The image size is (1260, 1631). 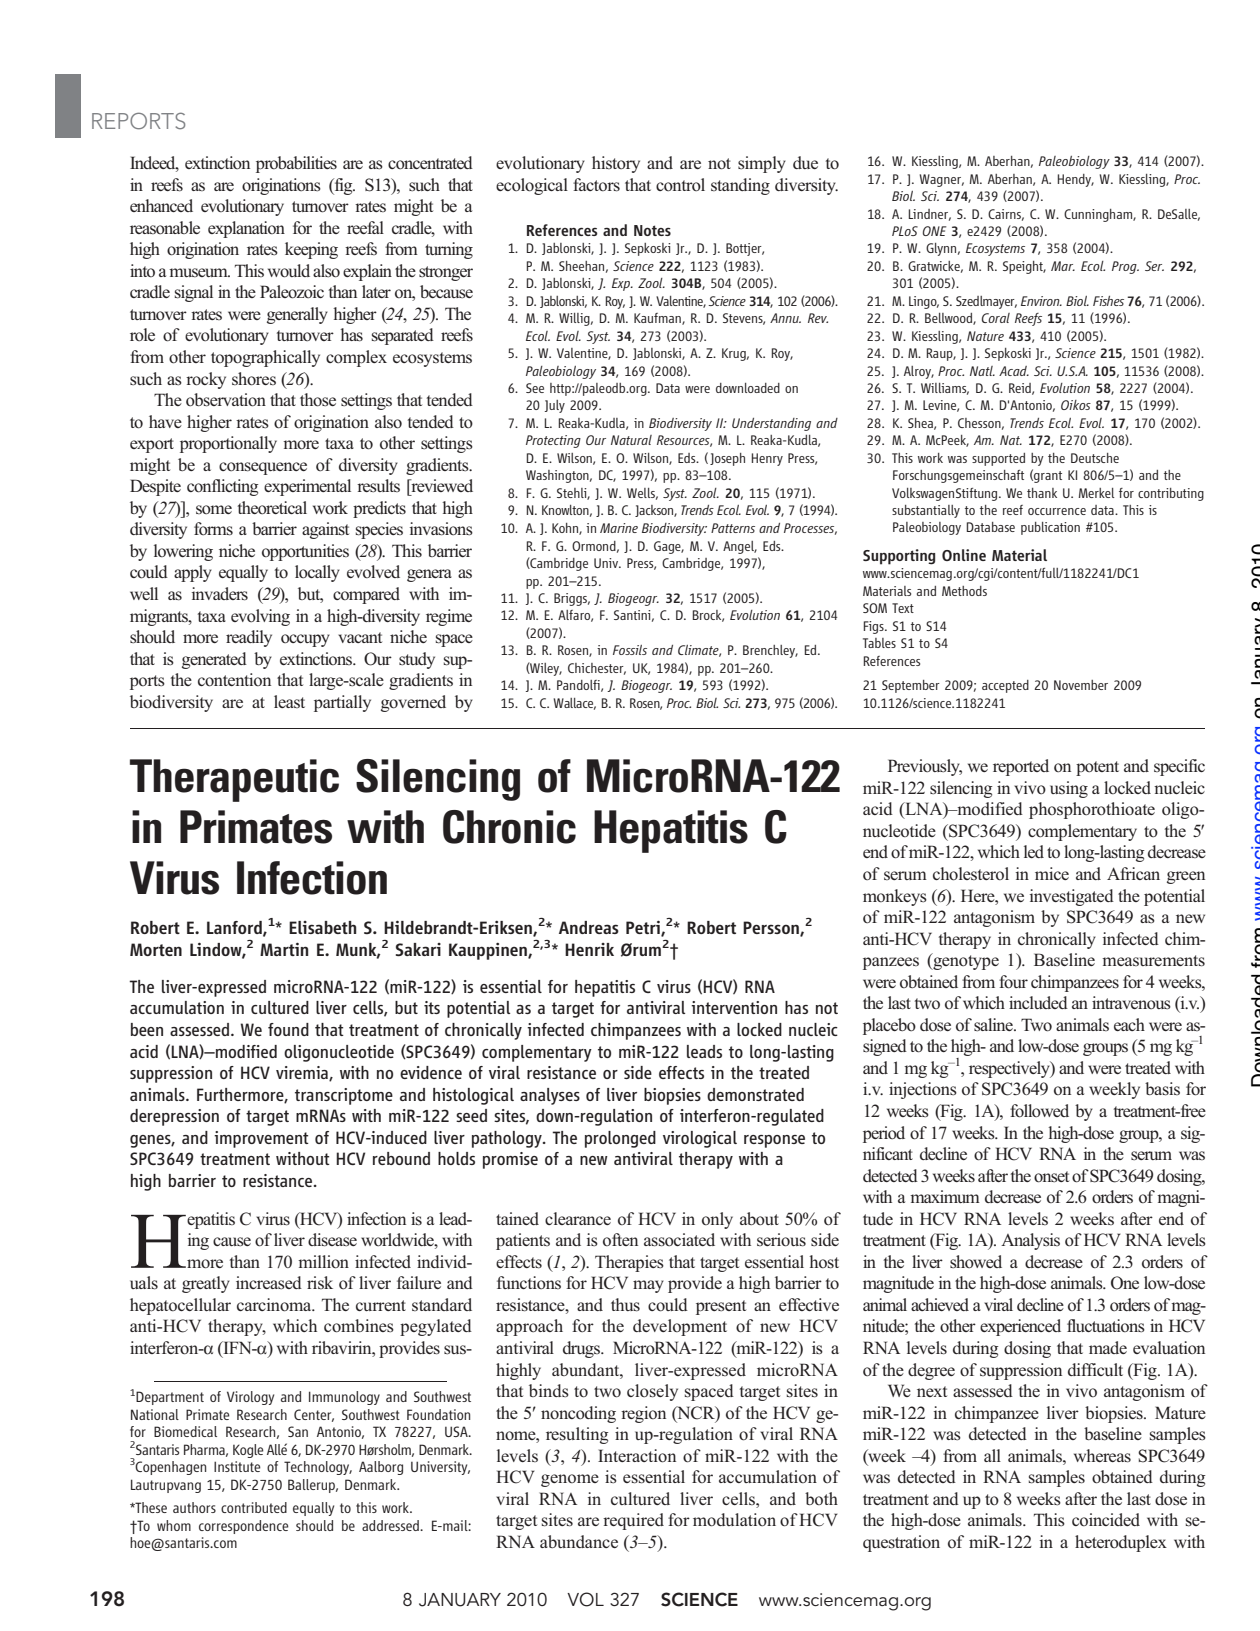 What do you see at coordinates (680, 184) in the image?
I see `control` at bounding box center [680, 184].
